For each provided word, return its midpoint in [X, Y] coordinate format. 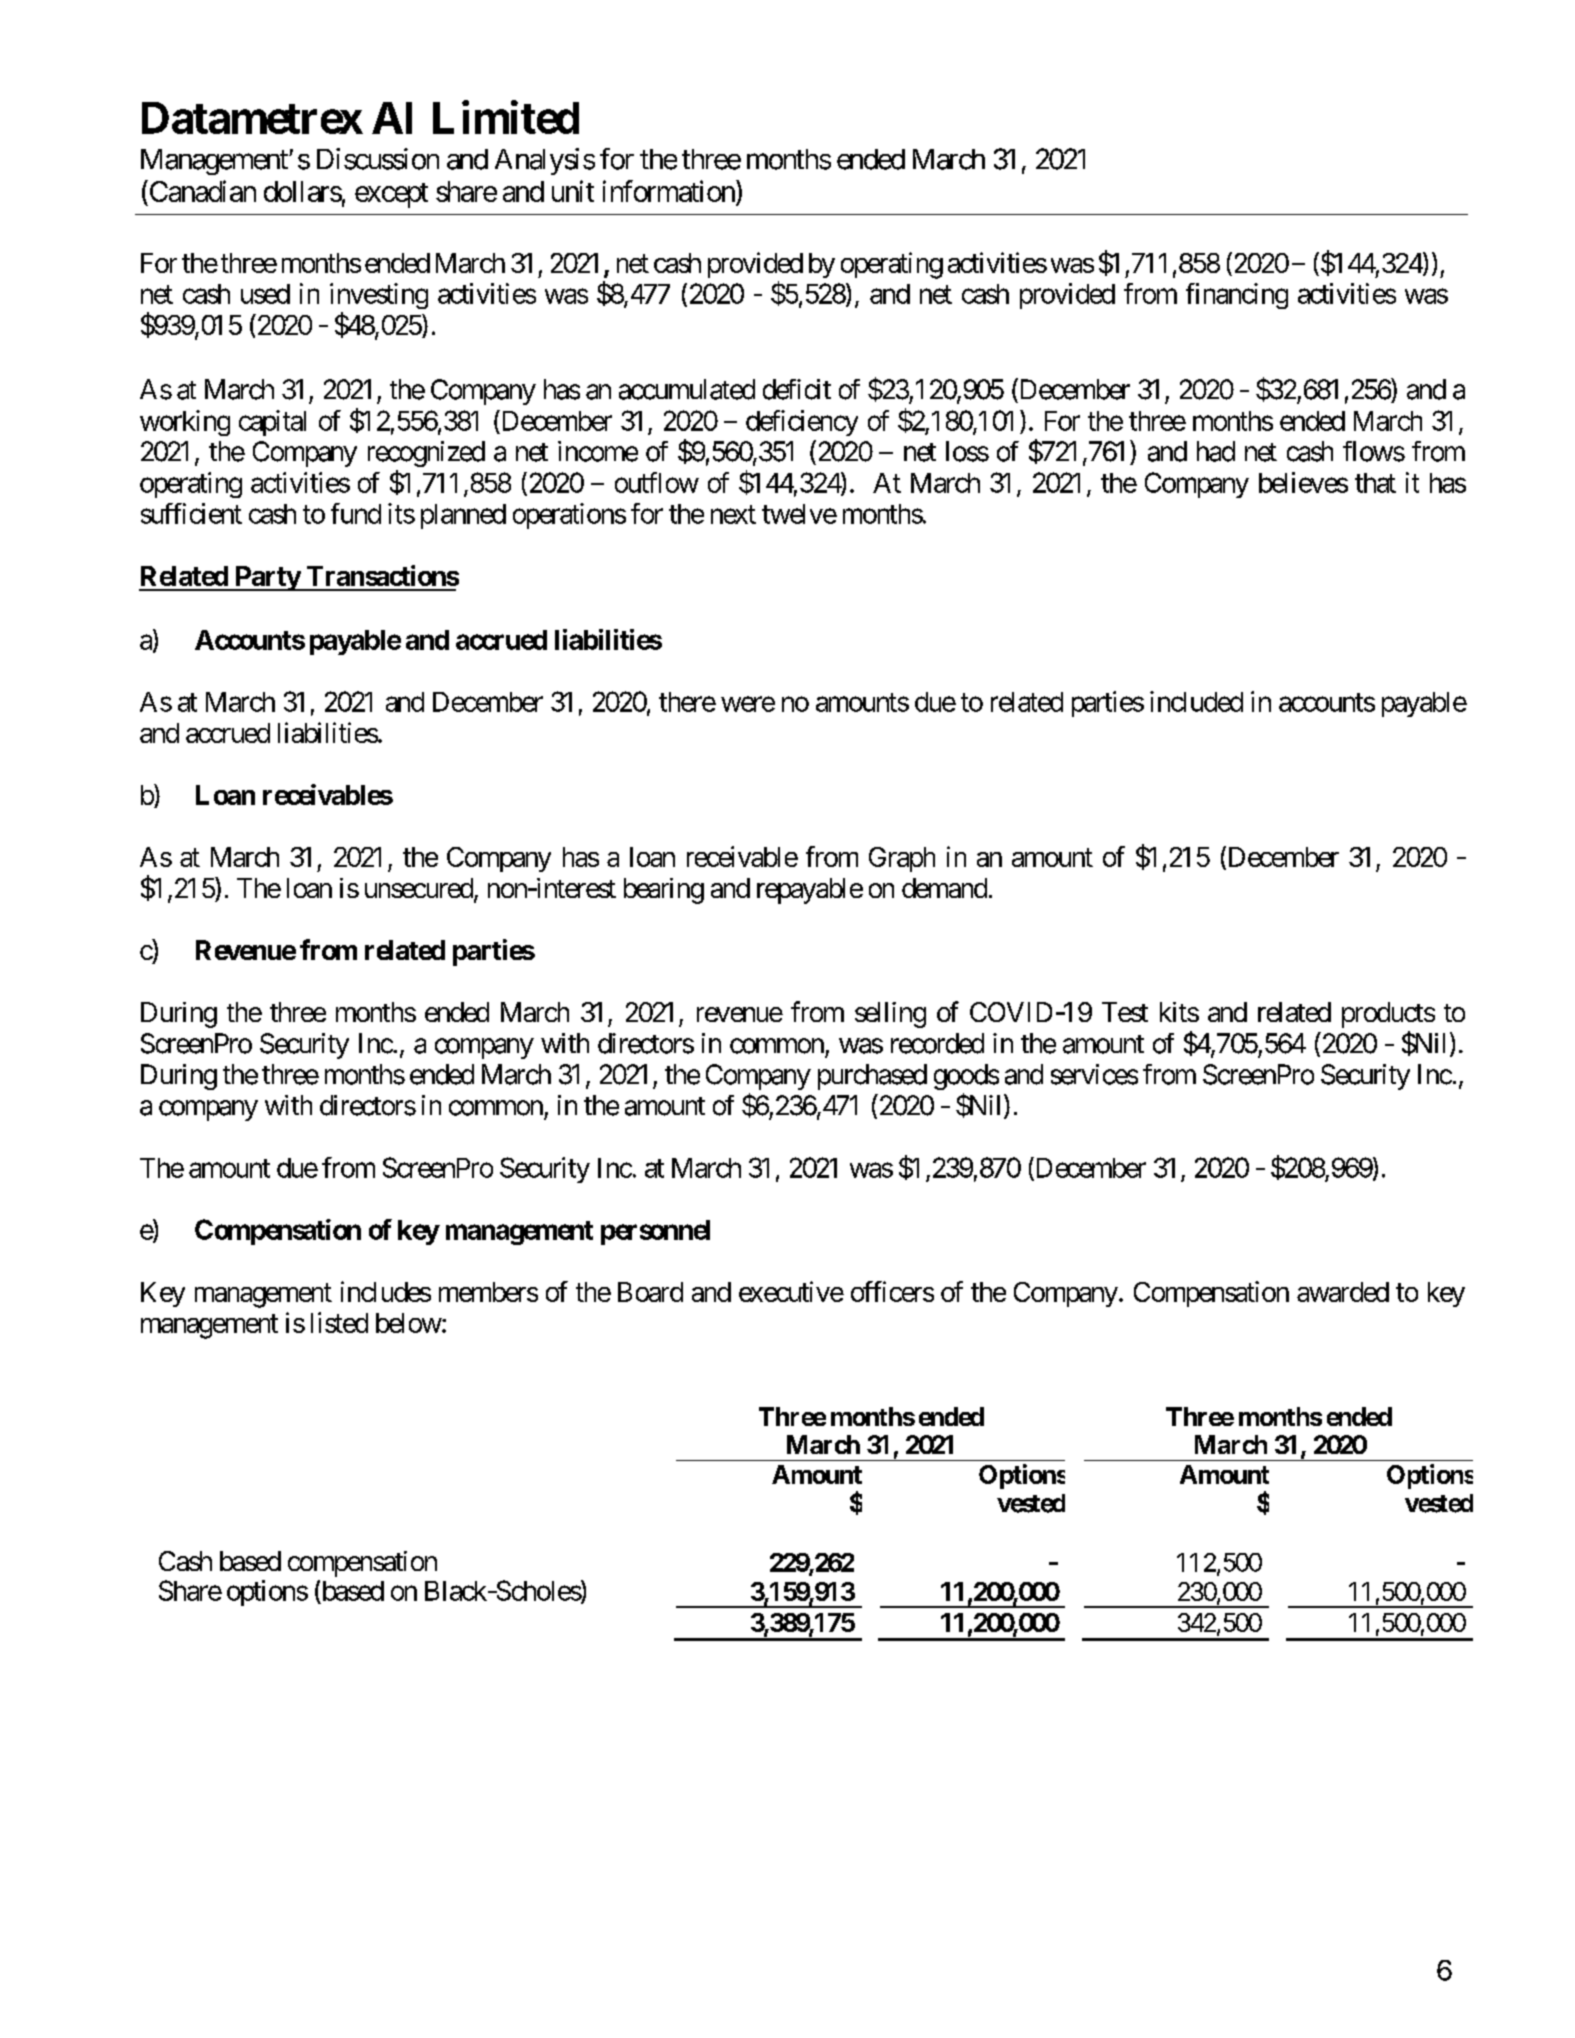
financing [1237, 296]
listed [339, 1322]
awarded [1343, 1292]
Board [650, 1292]
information [669, 191]
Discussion [378, 159]
